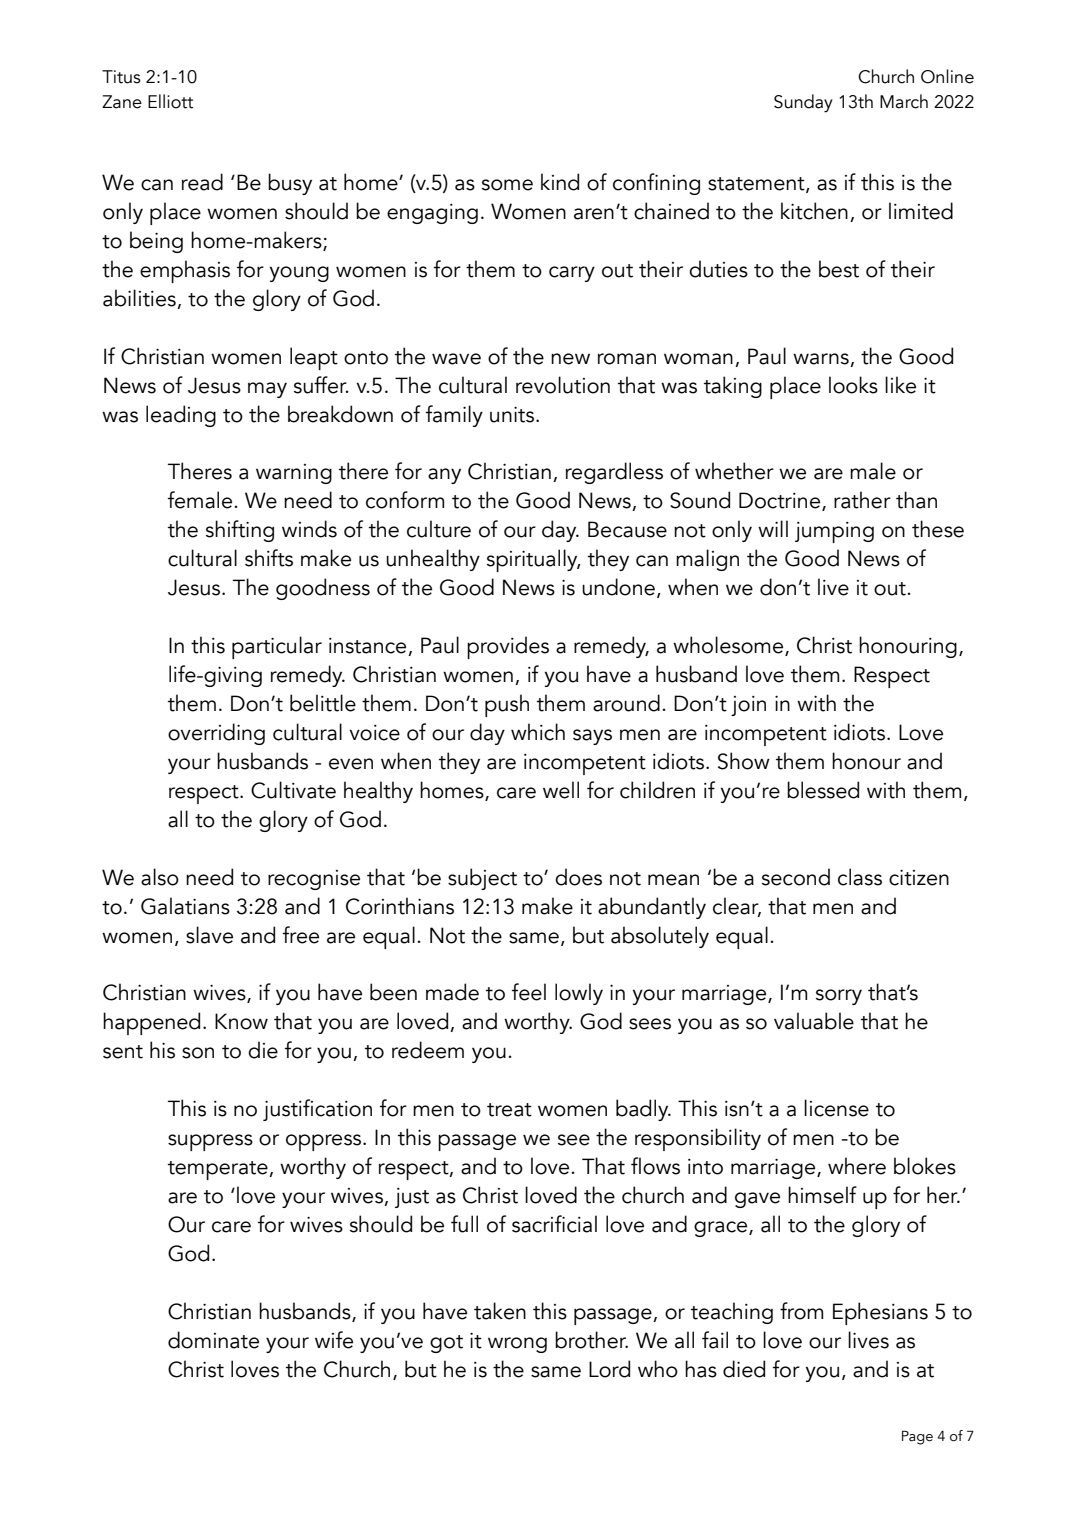 The width and height of the document is (1077, 1523). Describe the element at coordinates (170, 101) in the document. I see `Elliott` at that location.
